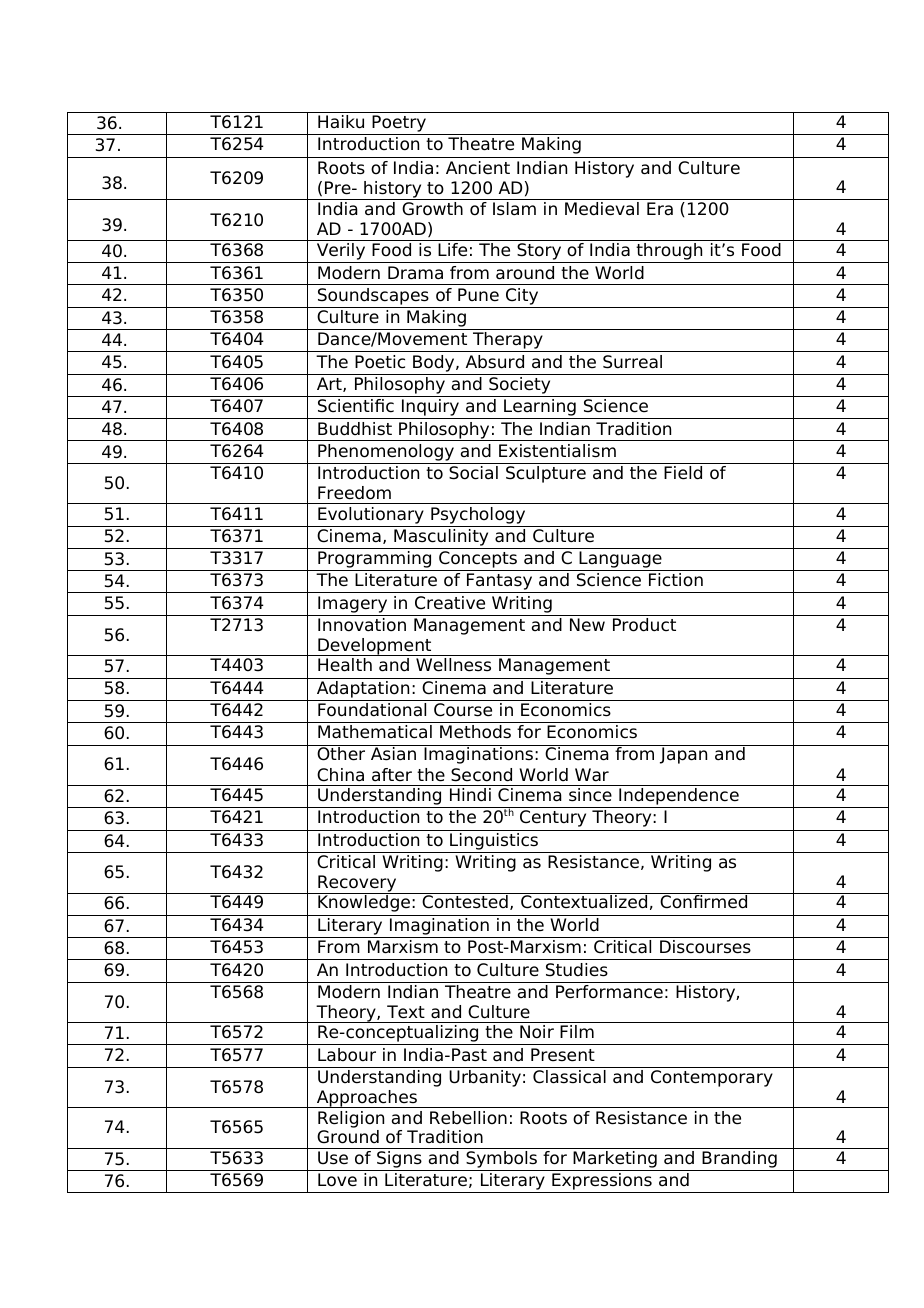 The image size is (924, 1308). I want to click on Islam, so click(514, 209).
